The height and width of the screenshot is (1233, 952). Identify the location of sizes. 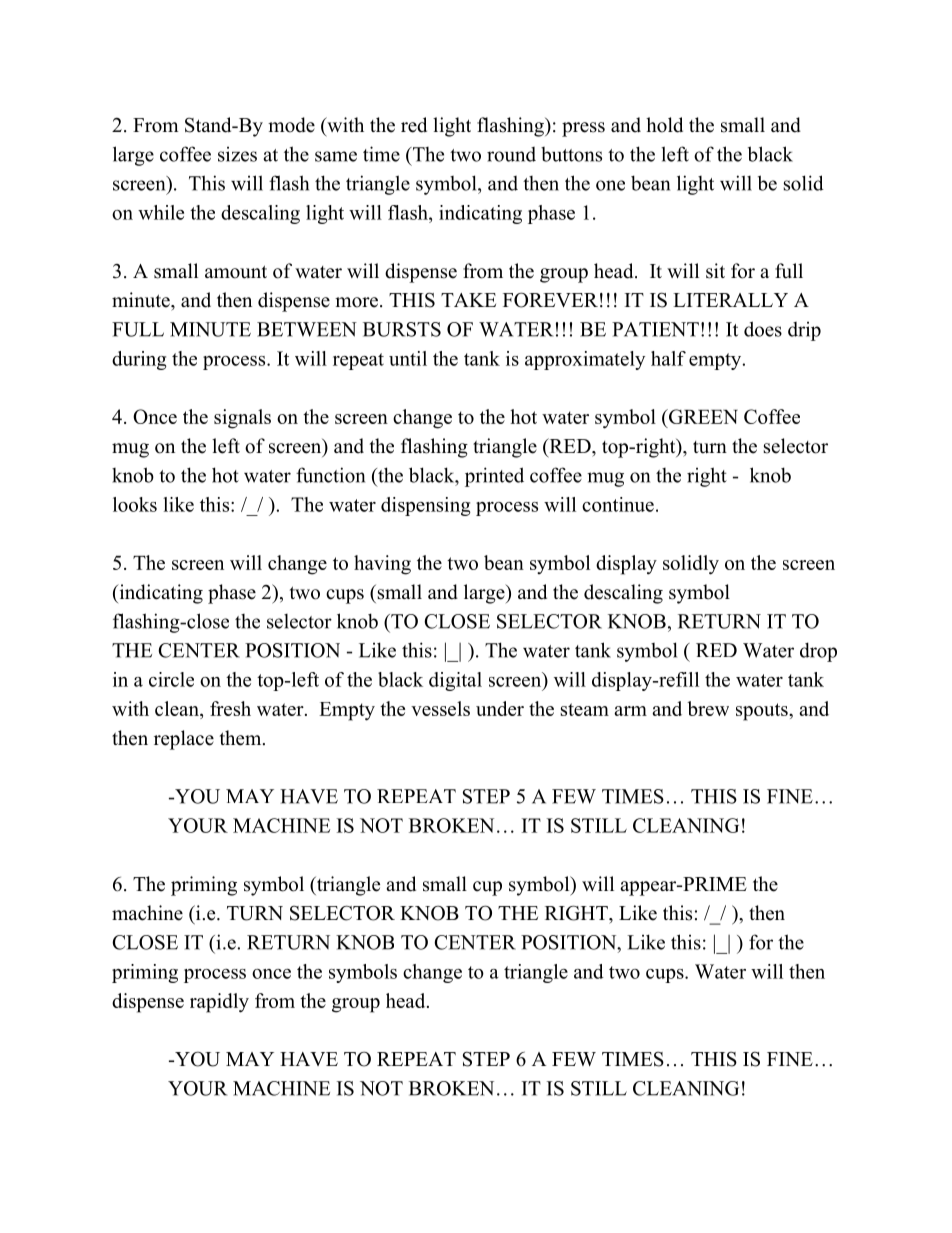
(237, 154).
